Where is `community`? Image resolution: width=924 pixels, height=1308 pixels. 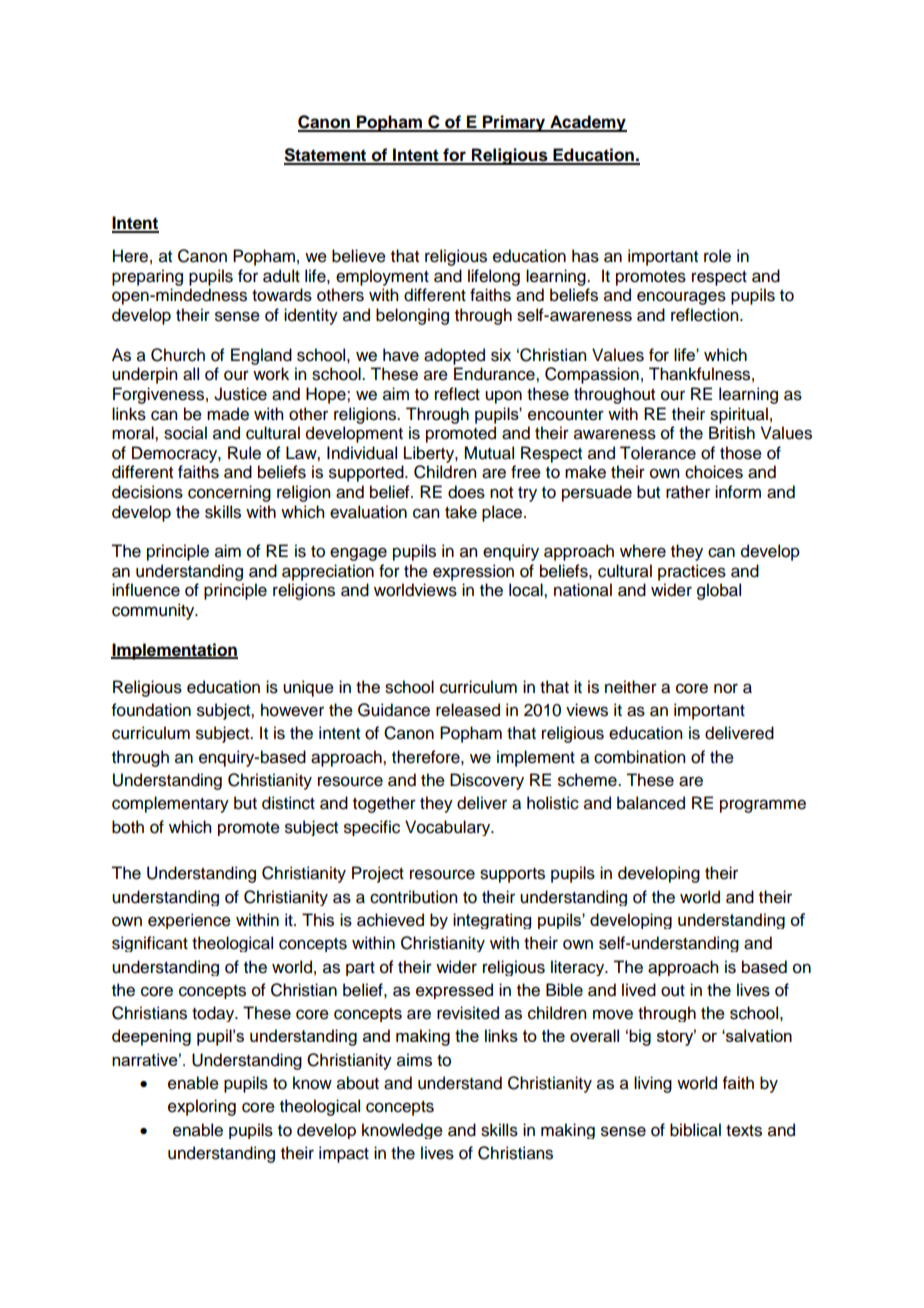 community is located at coordinates (154, 611).
